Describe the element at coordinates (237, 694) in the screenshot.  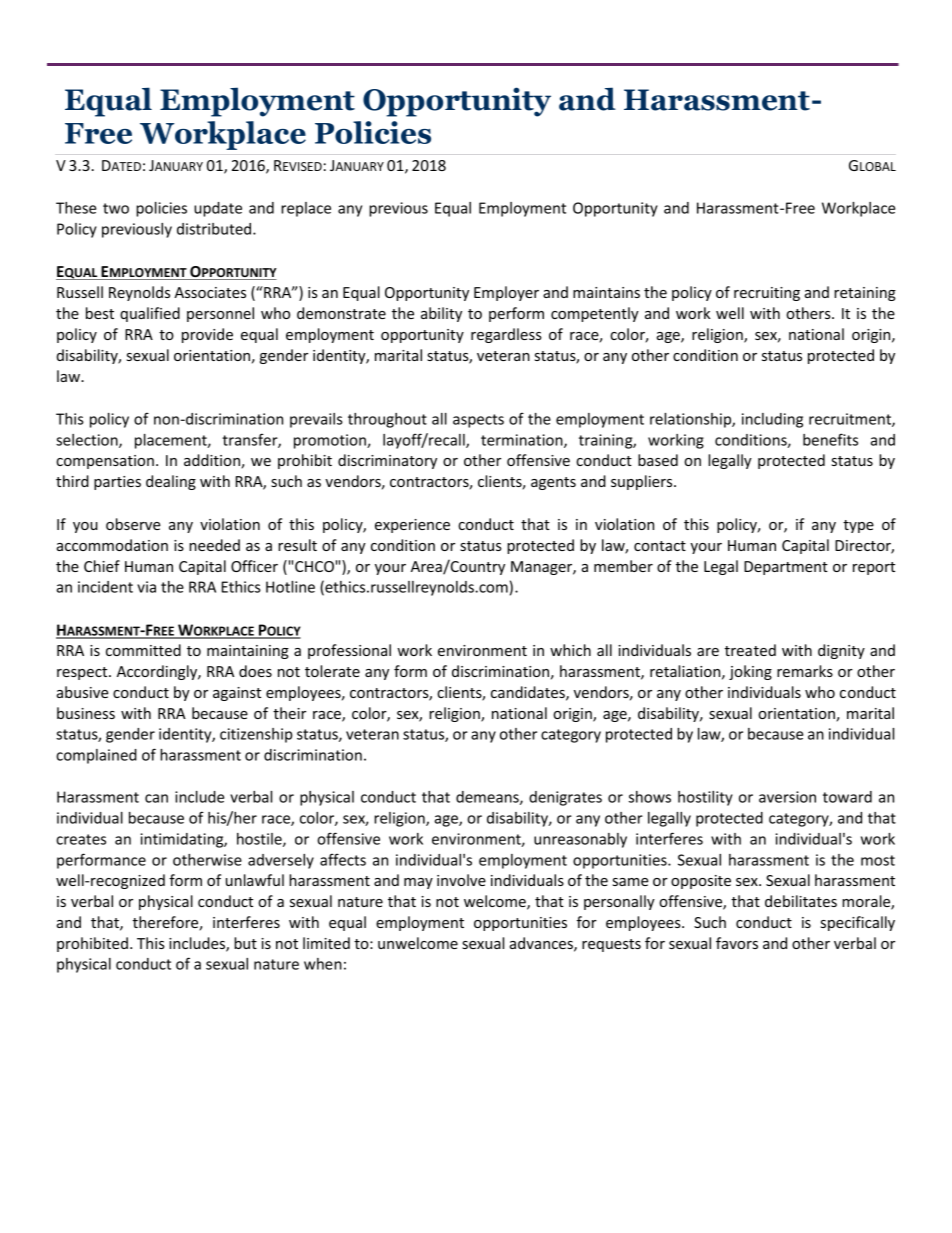
I see `against` at that location.
